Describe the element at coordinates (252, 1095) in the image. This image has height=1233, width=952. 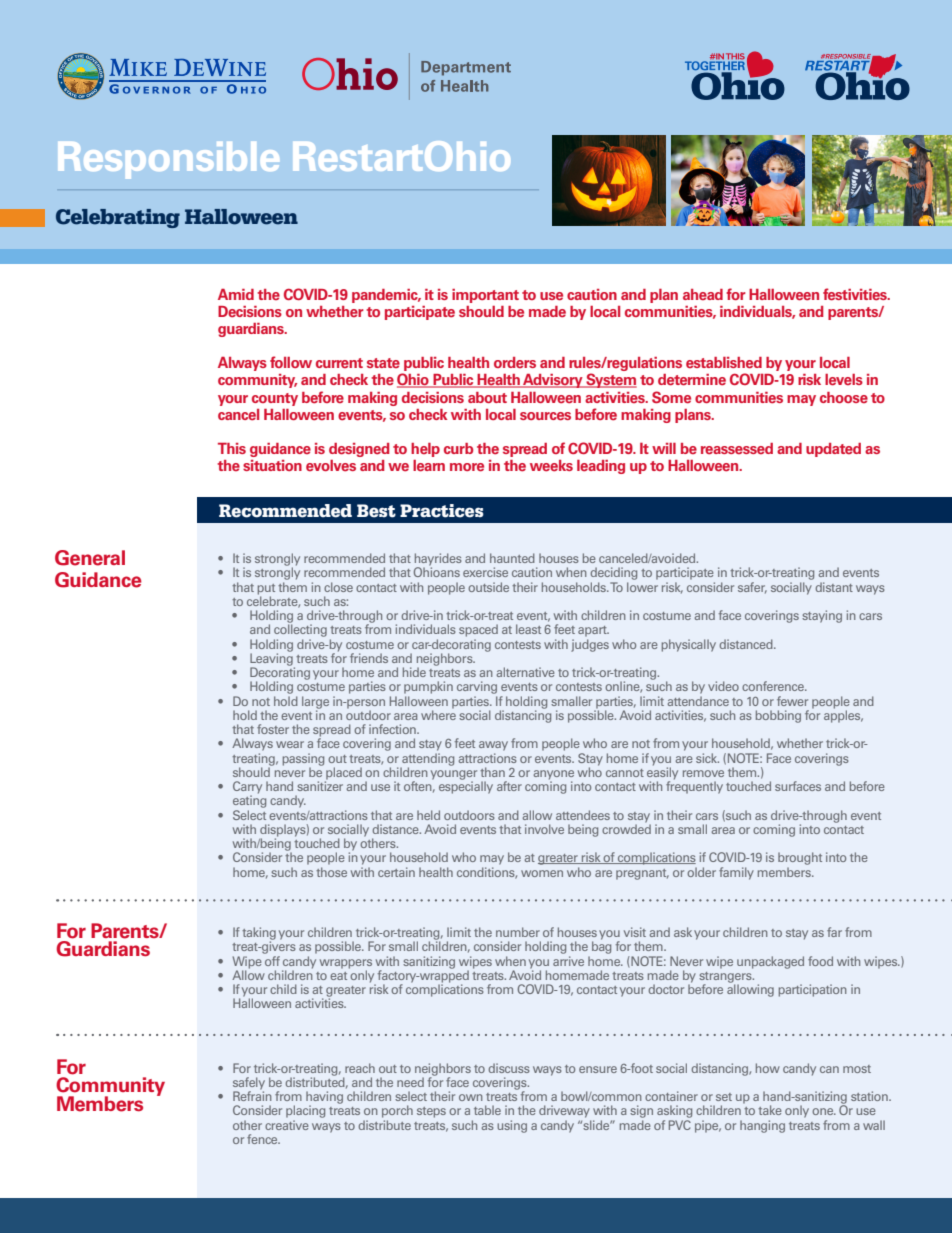
I see `Refrain` at that location.
